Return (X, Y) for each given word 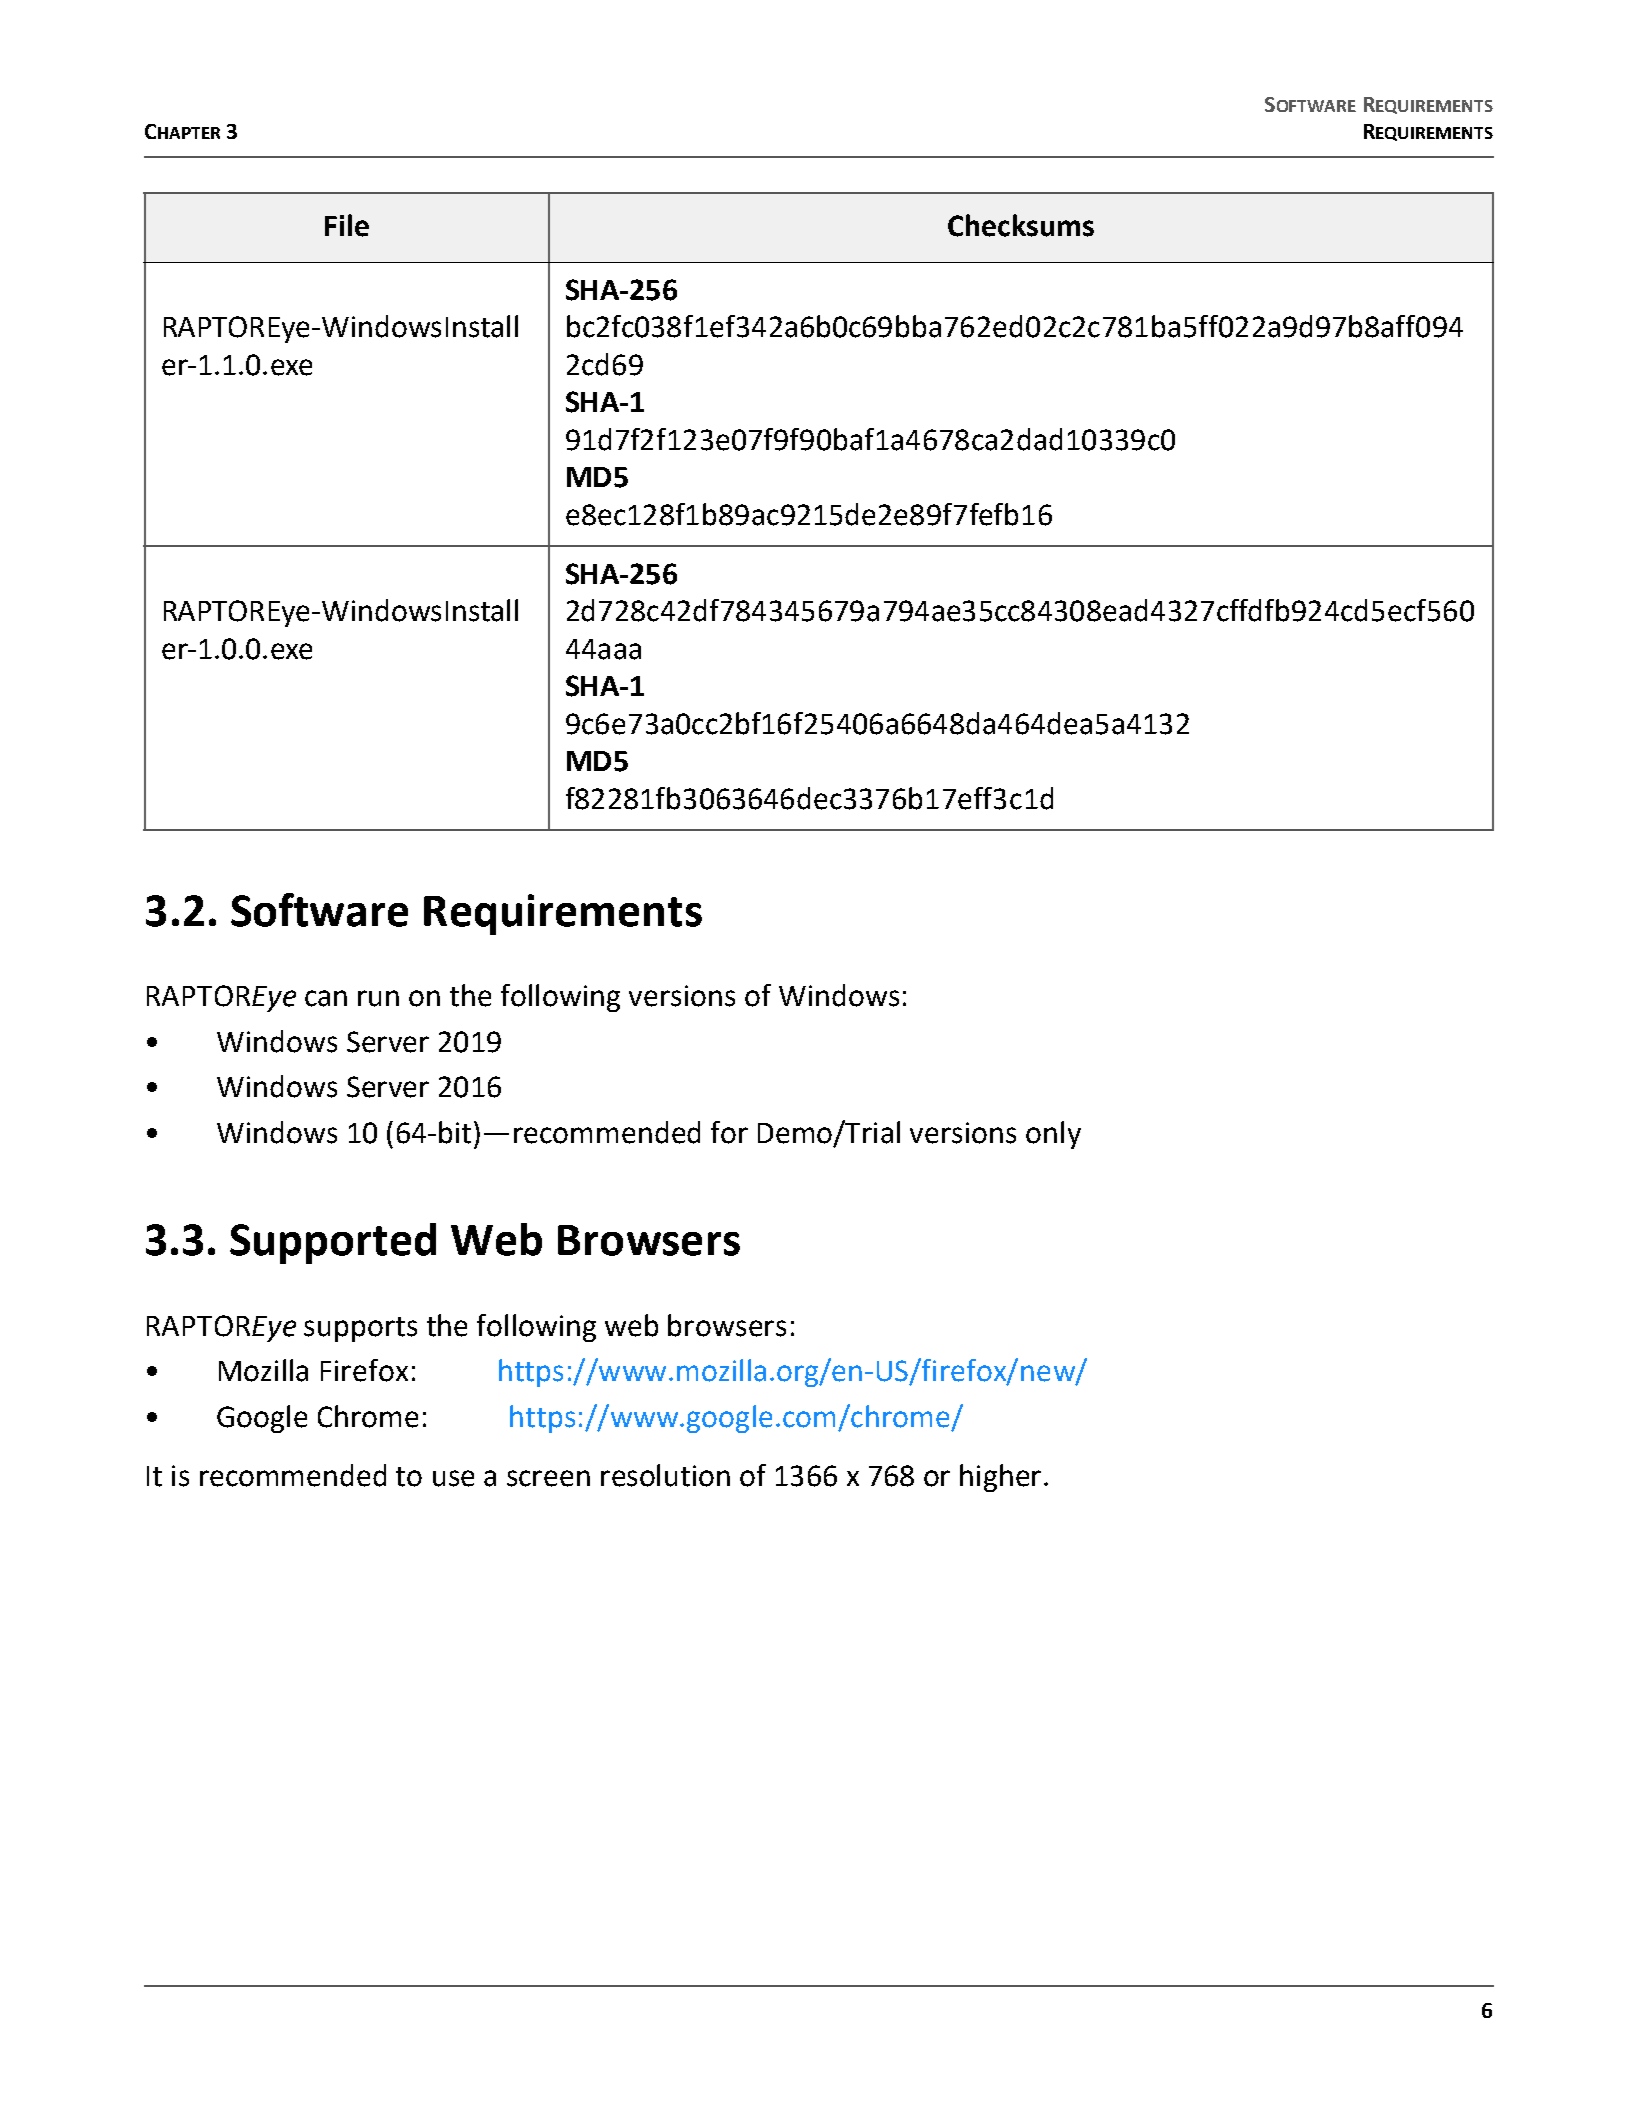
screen (548, 1478)
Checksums (1021, 225)
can (326, 998)
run (378, 998)
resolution (665, 1475)
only (1053, 1135)
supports (360, 1329)
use (453, 1478)
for (729, 1132)
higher (1000, 1478)
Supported (333, 1243)
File (347, 225)
